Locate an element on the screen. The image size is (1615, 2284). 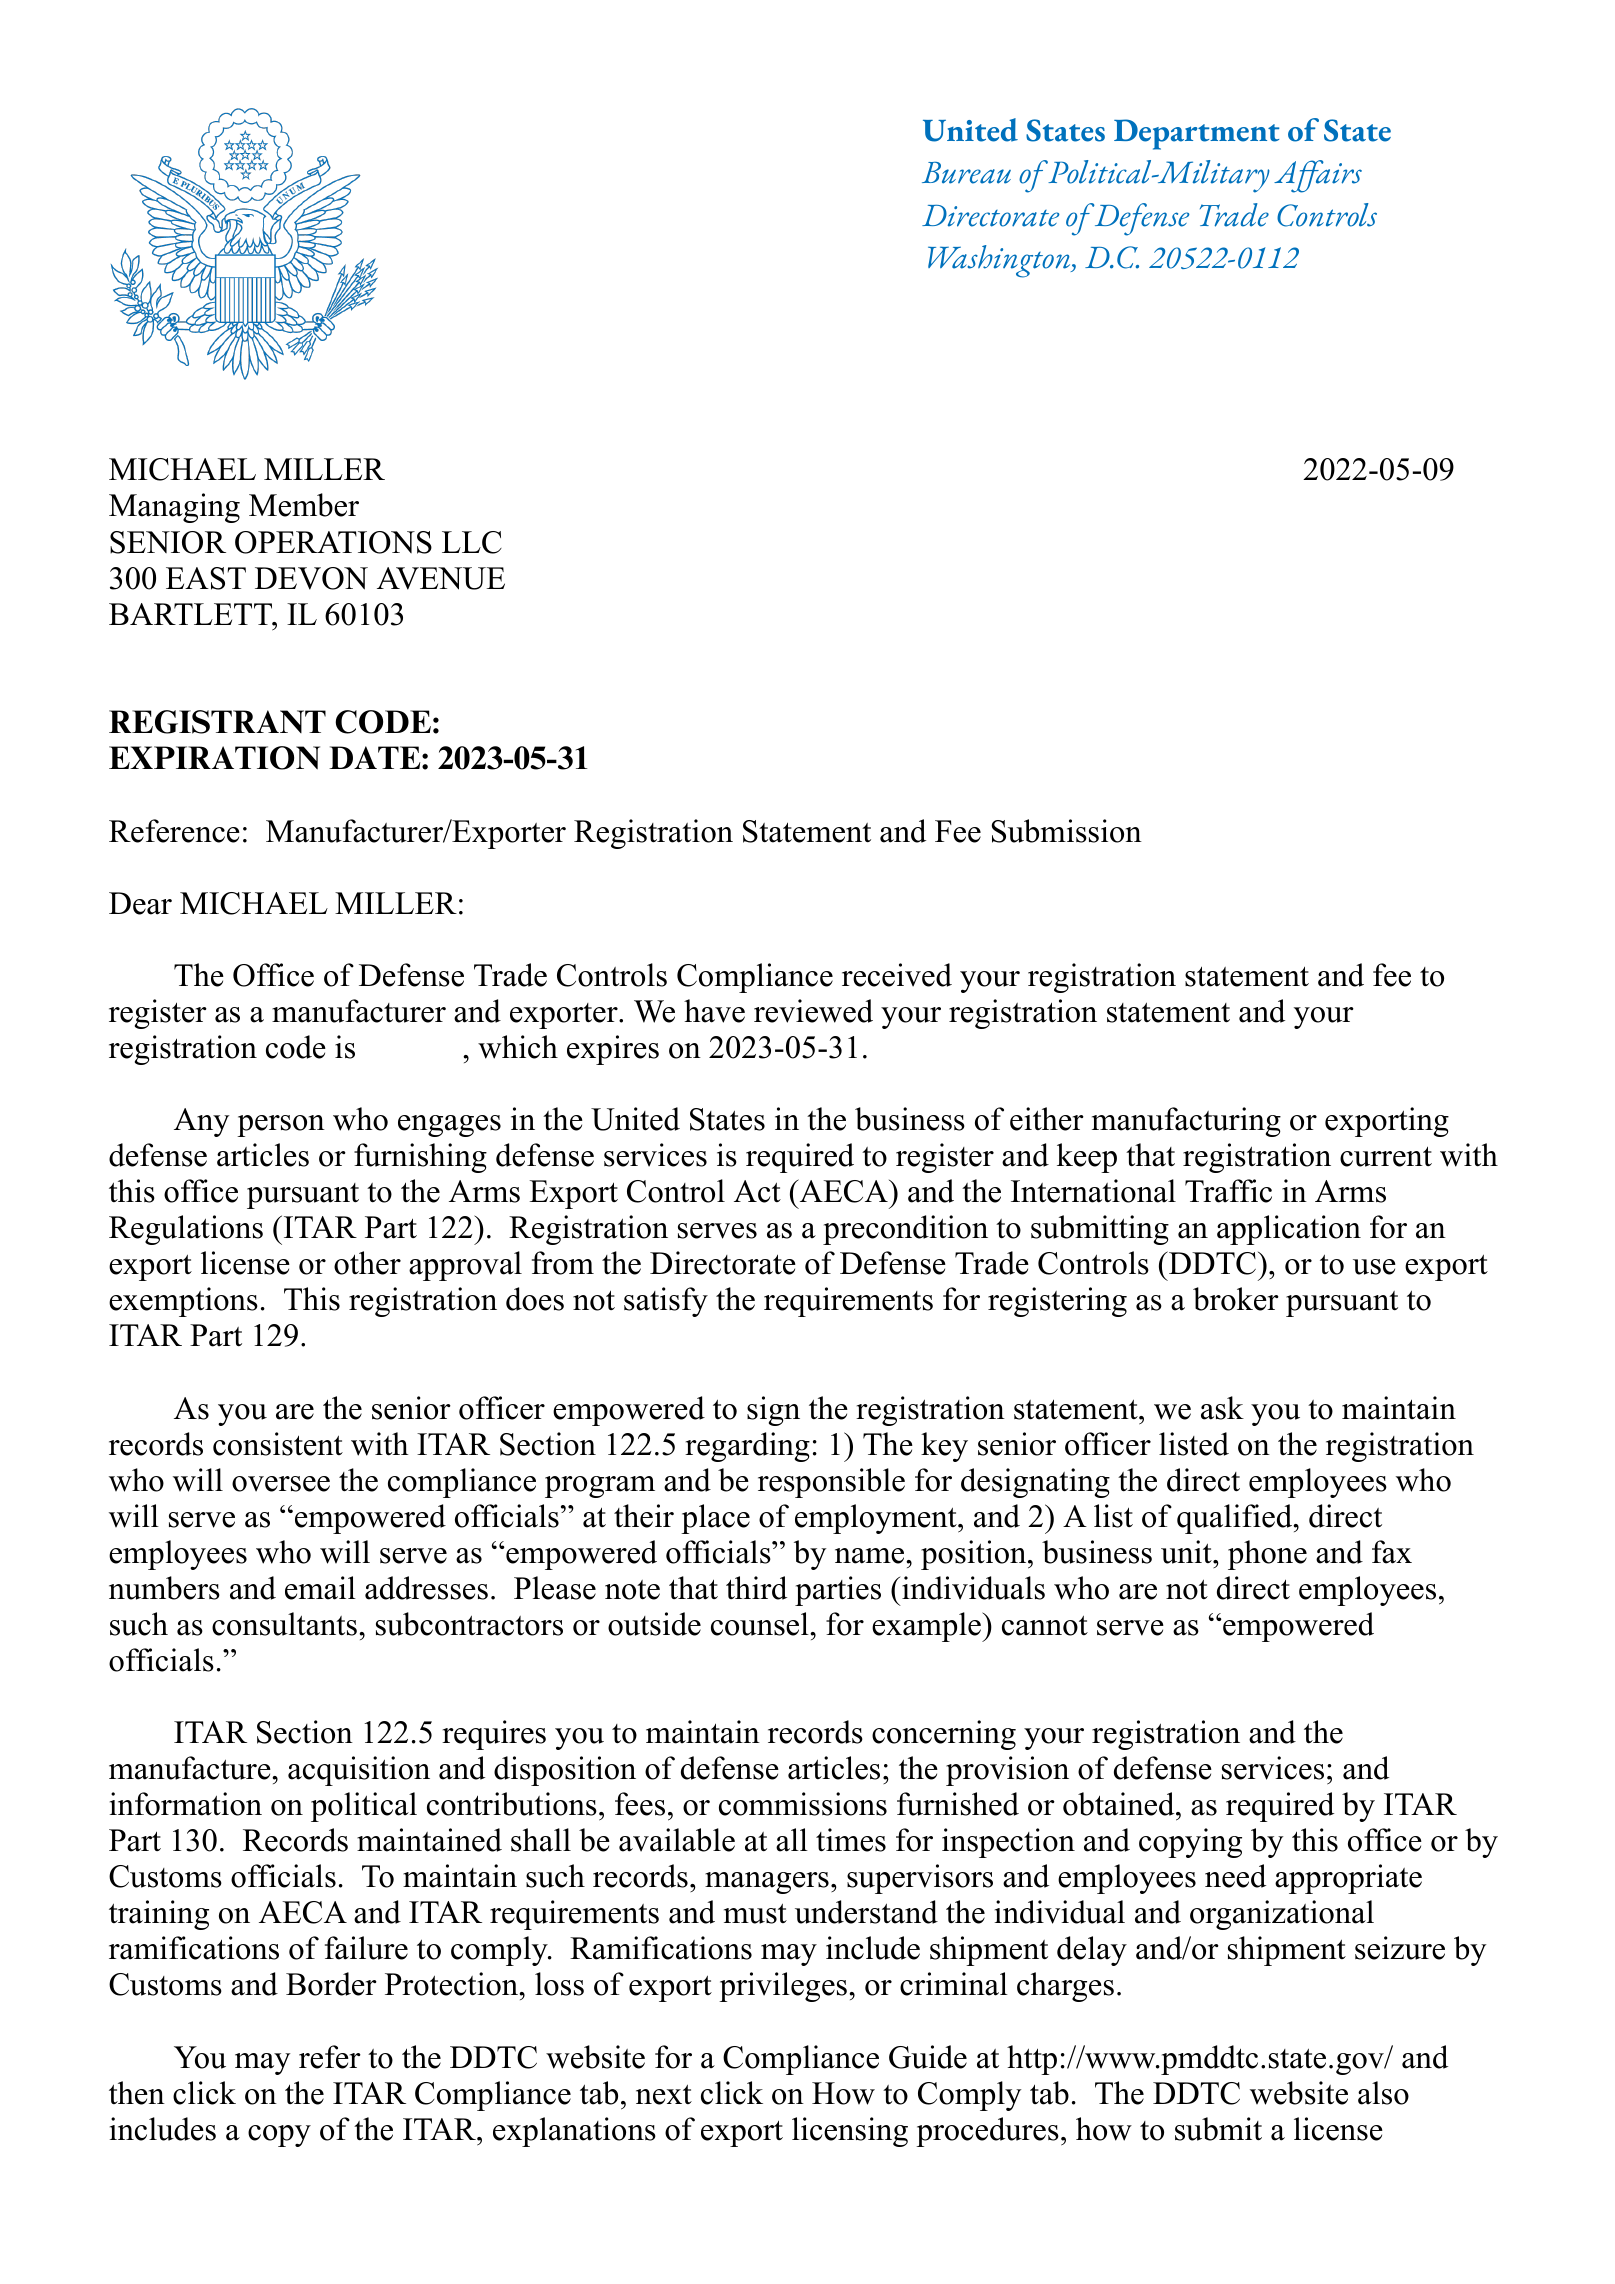
next is located at coordinates (664, 2094).
